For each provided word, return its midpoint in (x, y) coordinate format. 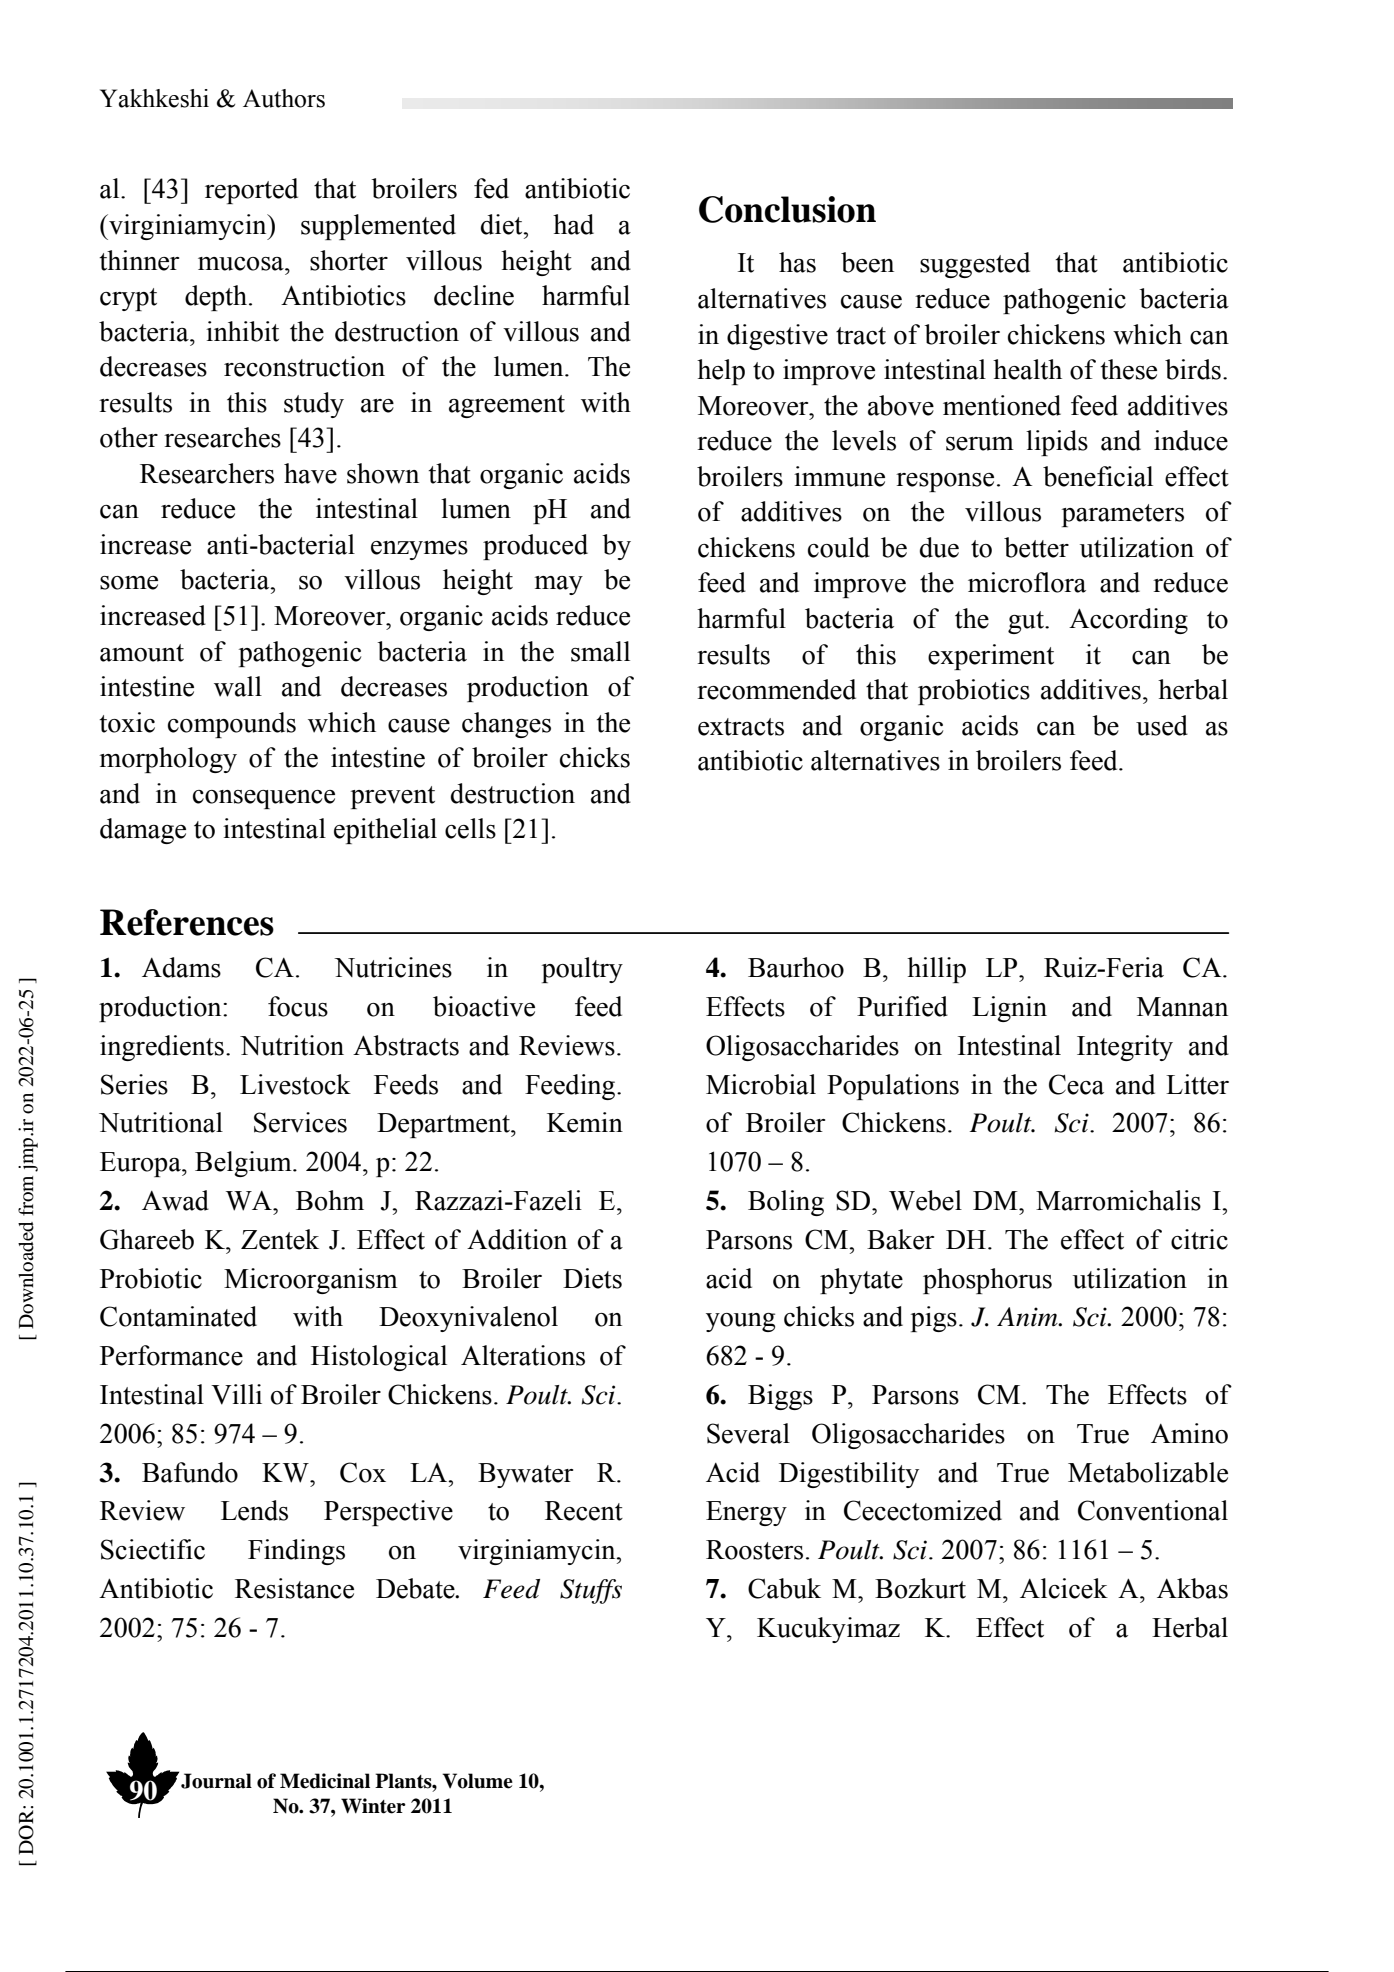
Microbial (761, 1084)
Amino (1189, 1433)
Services (300, 1122)
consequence (264, 799)
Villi (236, 1394)
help (721, 372)
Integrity (1125, 1048)
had (573, 224)
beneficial (1098, 476)
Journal (216, 1781)
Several (748, 1433)
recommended (776, 689)
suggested (975, 265)
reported (251, 191)
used (1162, 725)
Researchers (207, 473)
